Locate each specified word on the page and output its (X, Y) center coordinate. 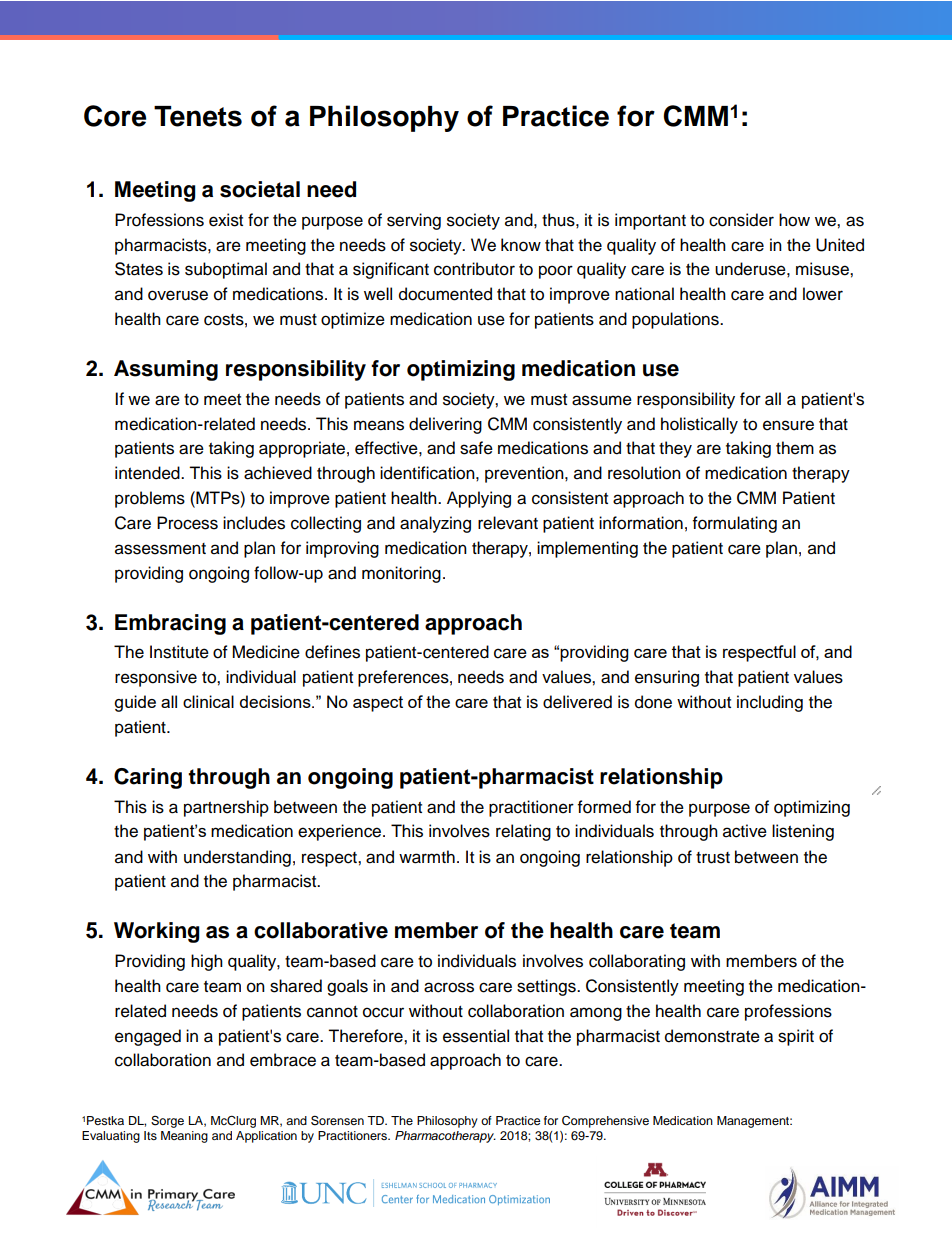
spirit (796, 1037)
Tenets (198, 116)
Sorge (167, 1122)
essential (476, 1036)
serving (414, 221)
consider (741, 220)
